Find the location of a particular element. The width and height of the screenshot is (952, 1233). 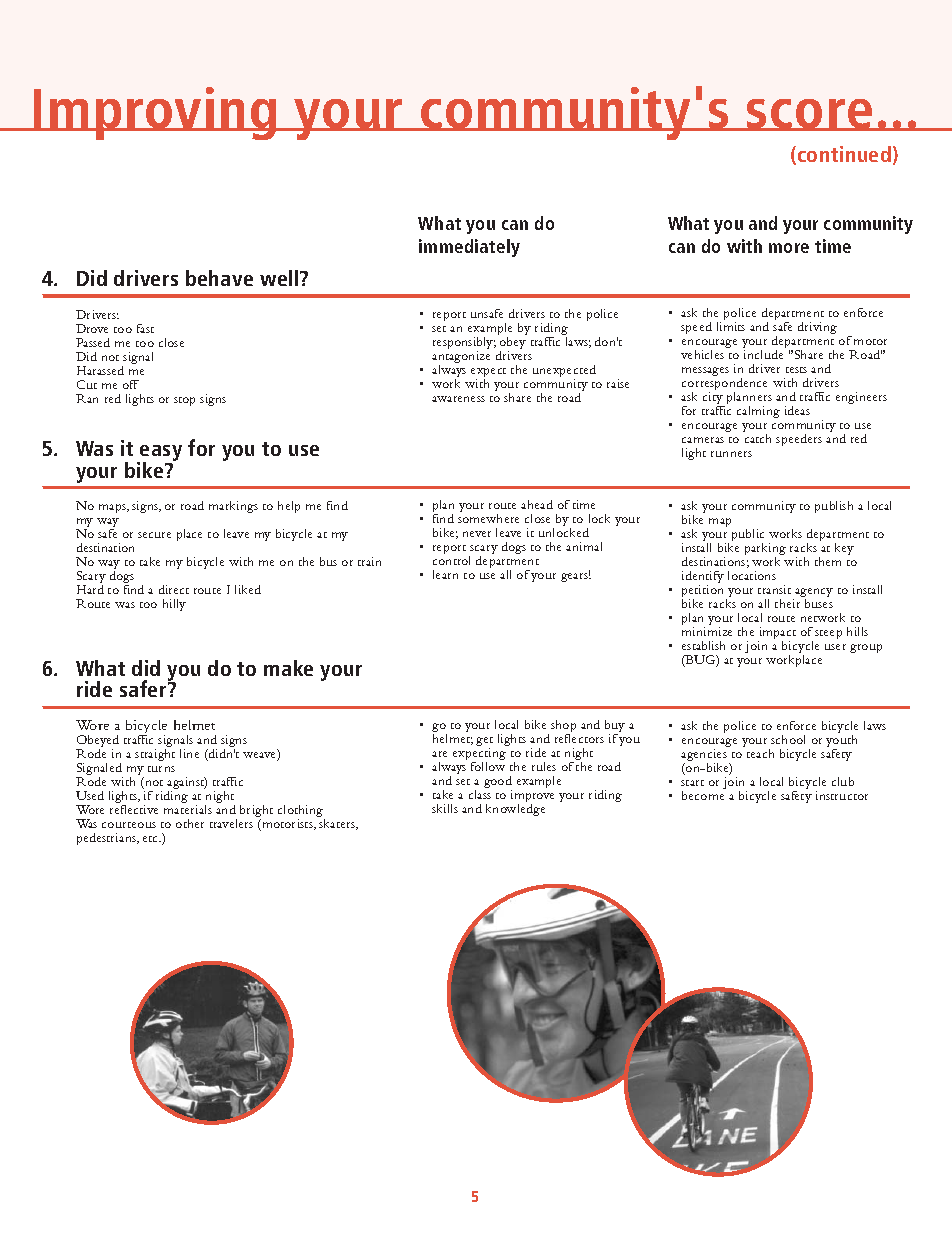

skills is located at coordinates (445, 808).
